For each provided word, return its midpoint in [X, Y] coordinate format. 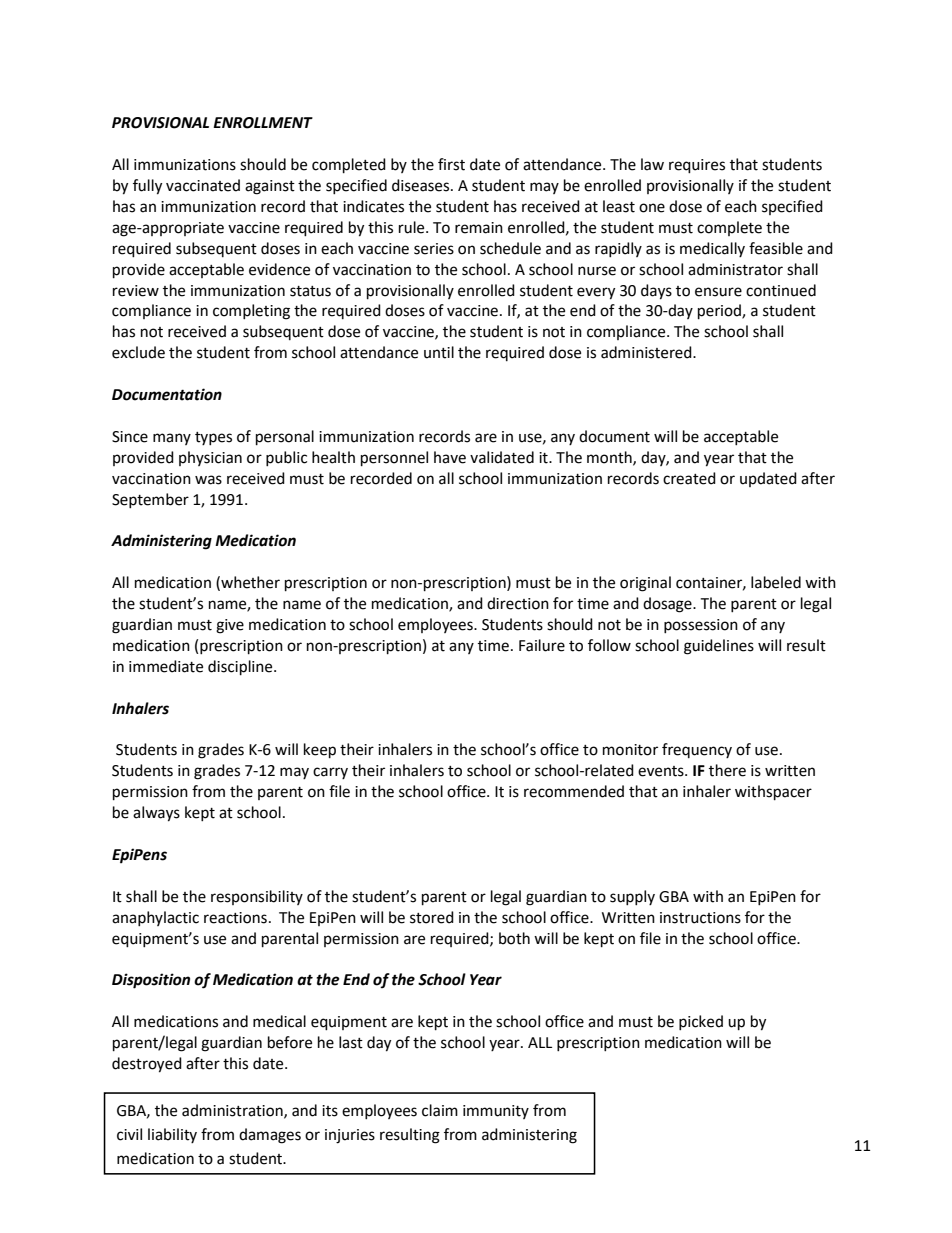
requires [697, 166]
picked [701, 1022]
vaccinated [203, 185]
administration [233, 1111]
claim [440, 1110]
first [451, 164]
